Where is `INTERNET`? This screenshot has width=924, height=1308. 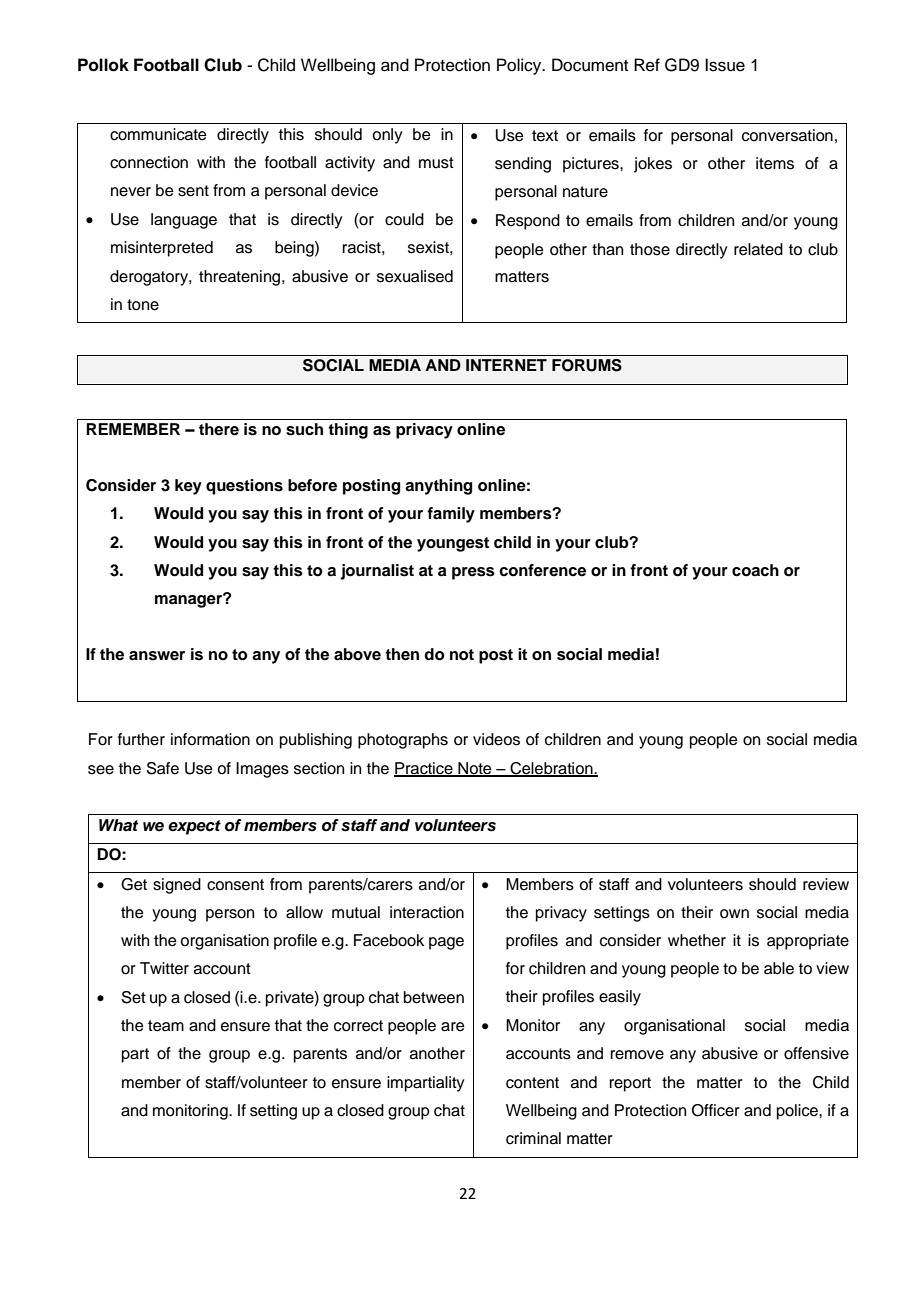 INTERNET is located at coordinates (506, 365).
